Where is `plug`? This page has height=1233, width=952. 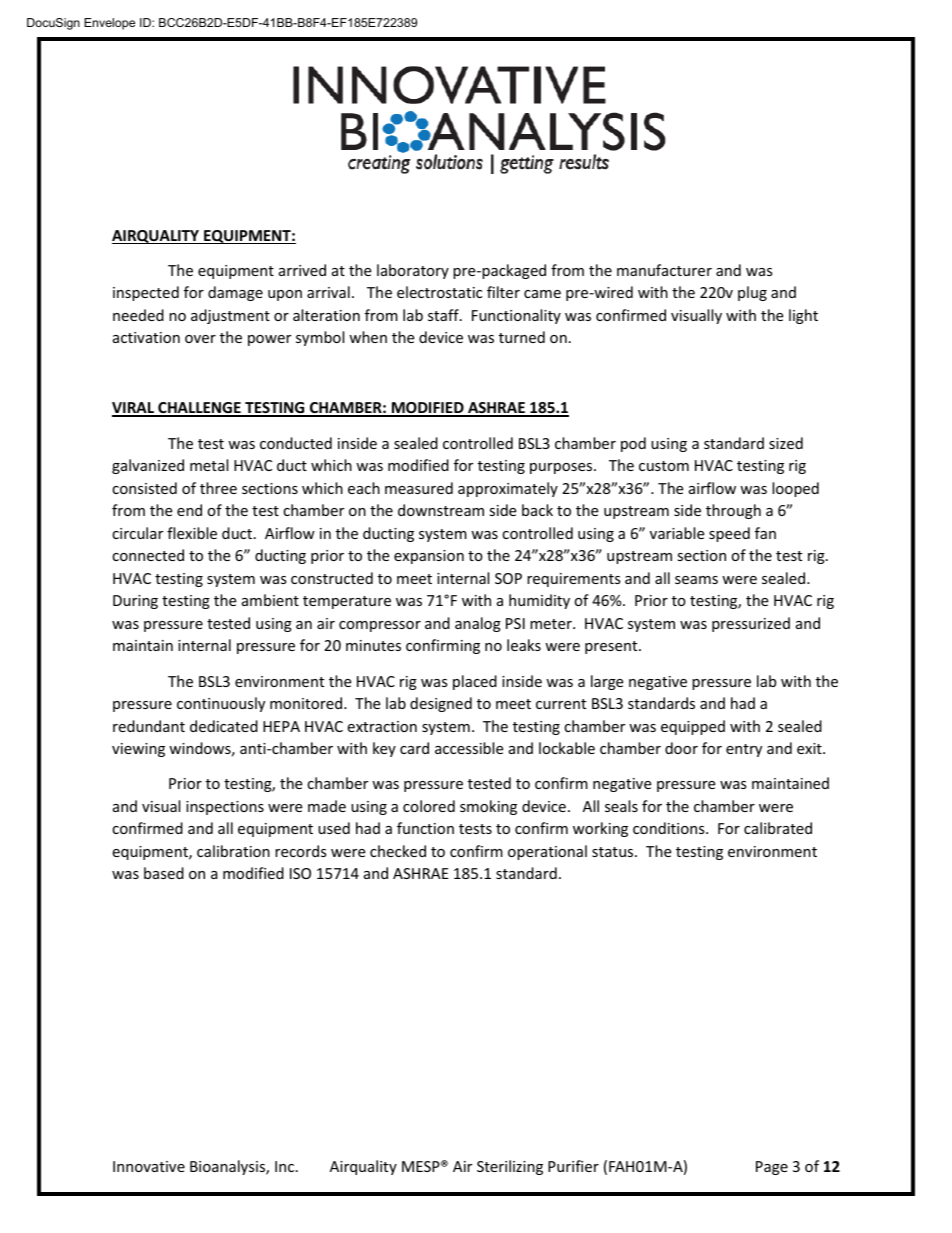
plug is located at coordinates (752, 293).
